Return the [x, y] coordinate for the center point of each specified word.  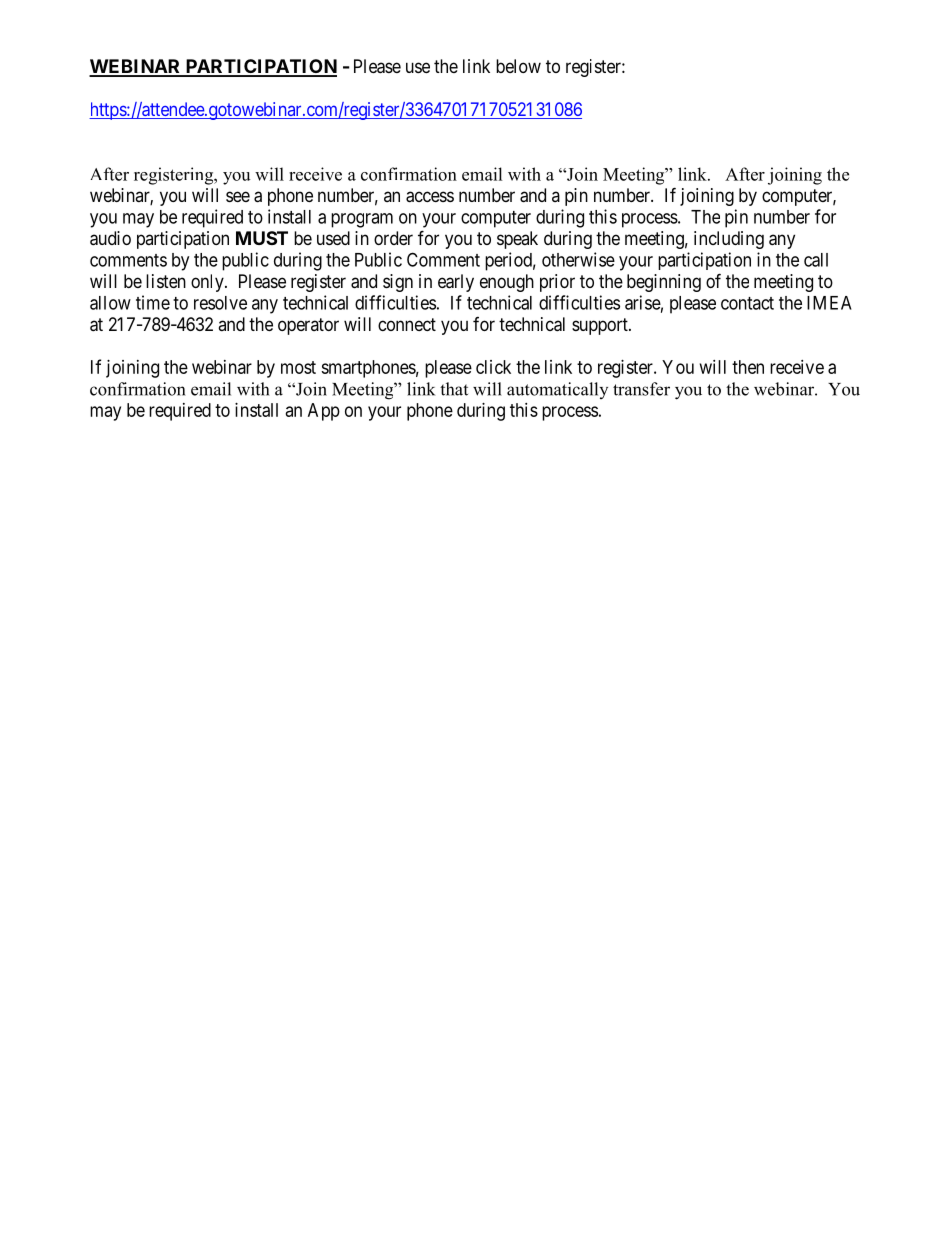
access [430, 197]
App [324, 412]
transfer [641, 389]
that [454, 389]
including [729, 240]
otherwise [578, 259]
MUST [262, 238]
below [518, 66]
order [393, 238]
